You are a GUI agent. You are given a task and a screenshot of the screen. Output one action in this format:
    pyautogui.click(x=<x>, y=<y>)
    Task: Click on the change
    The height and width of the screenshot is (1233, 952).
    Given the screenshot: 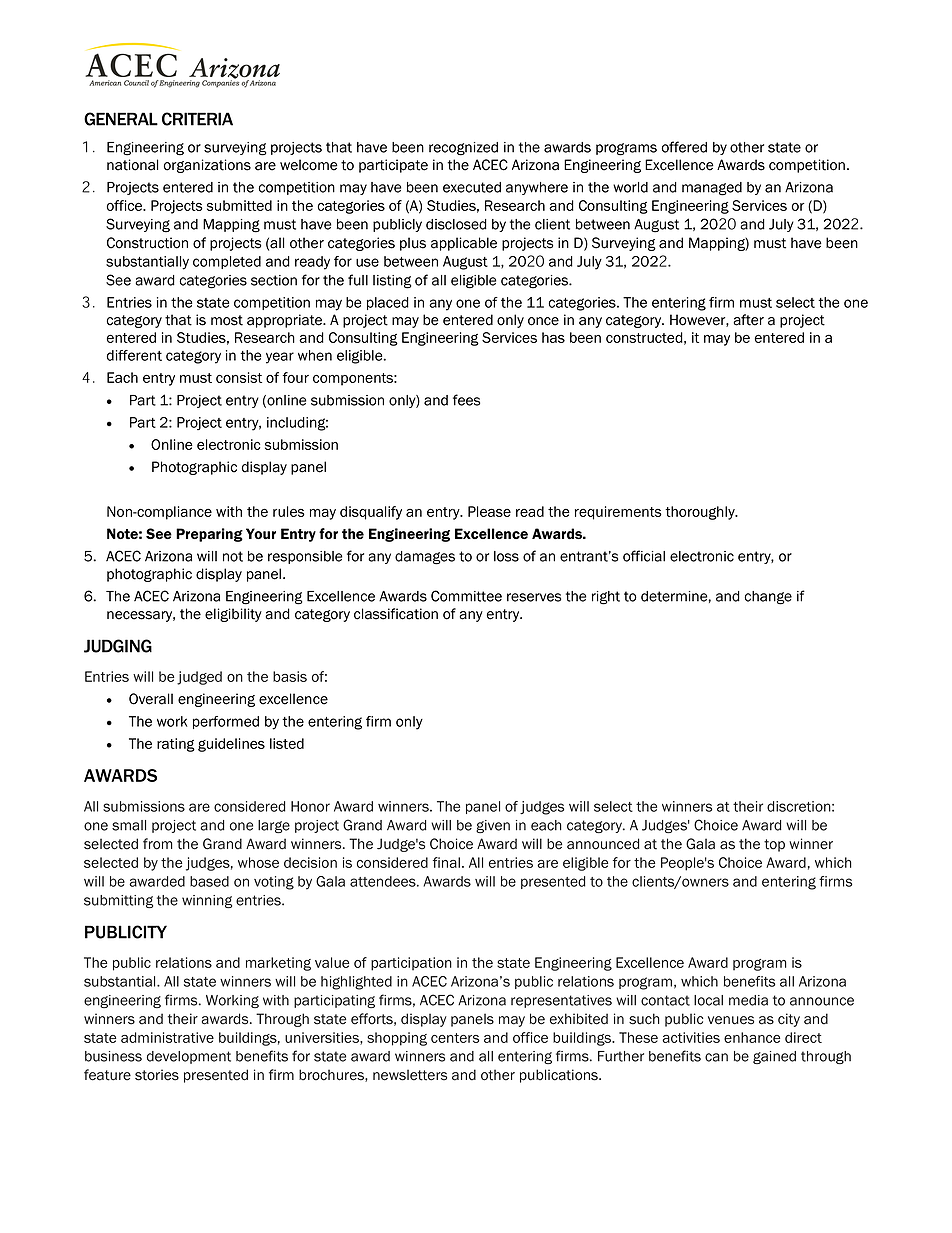 What is the action you would take?
    pyautogui.click(x=768, y=598)
